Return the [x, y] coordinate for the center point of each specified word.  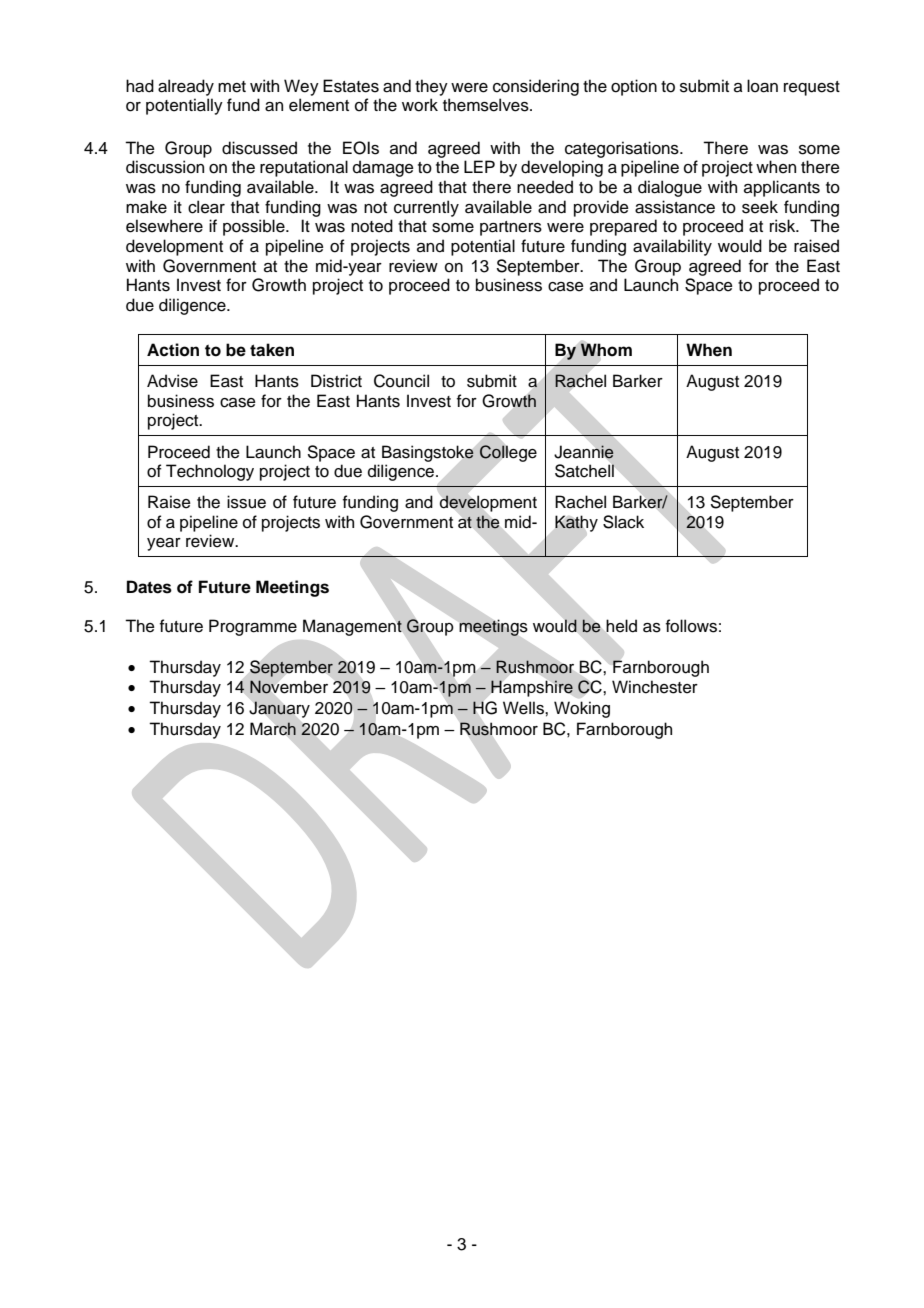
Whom [606, 350]
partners [511, 228]
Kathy [576, 523]
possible [255, 227]
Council [401, 381]
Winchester [655, 687]
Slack [623, 522]
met [232, 87]
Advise [172, 381]
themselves [487, 105]
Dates [149, 587]
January [279, 709]
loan [762, 86]
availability [672, 247]
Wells [524, 708]
